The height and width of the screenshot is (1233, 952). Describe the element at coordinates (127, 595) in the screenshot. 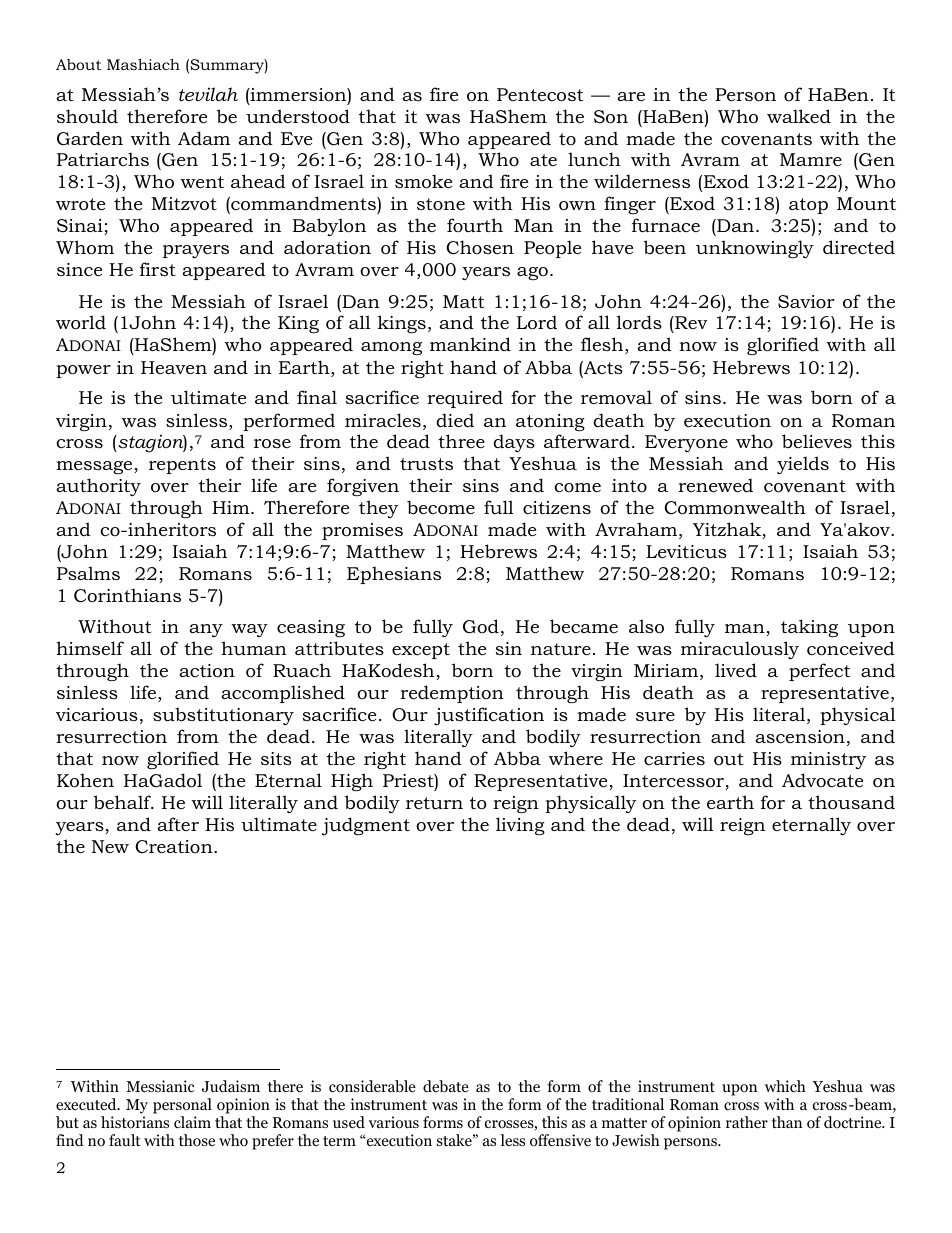

I see `Corinthians` at that location.
